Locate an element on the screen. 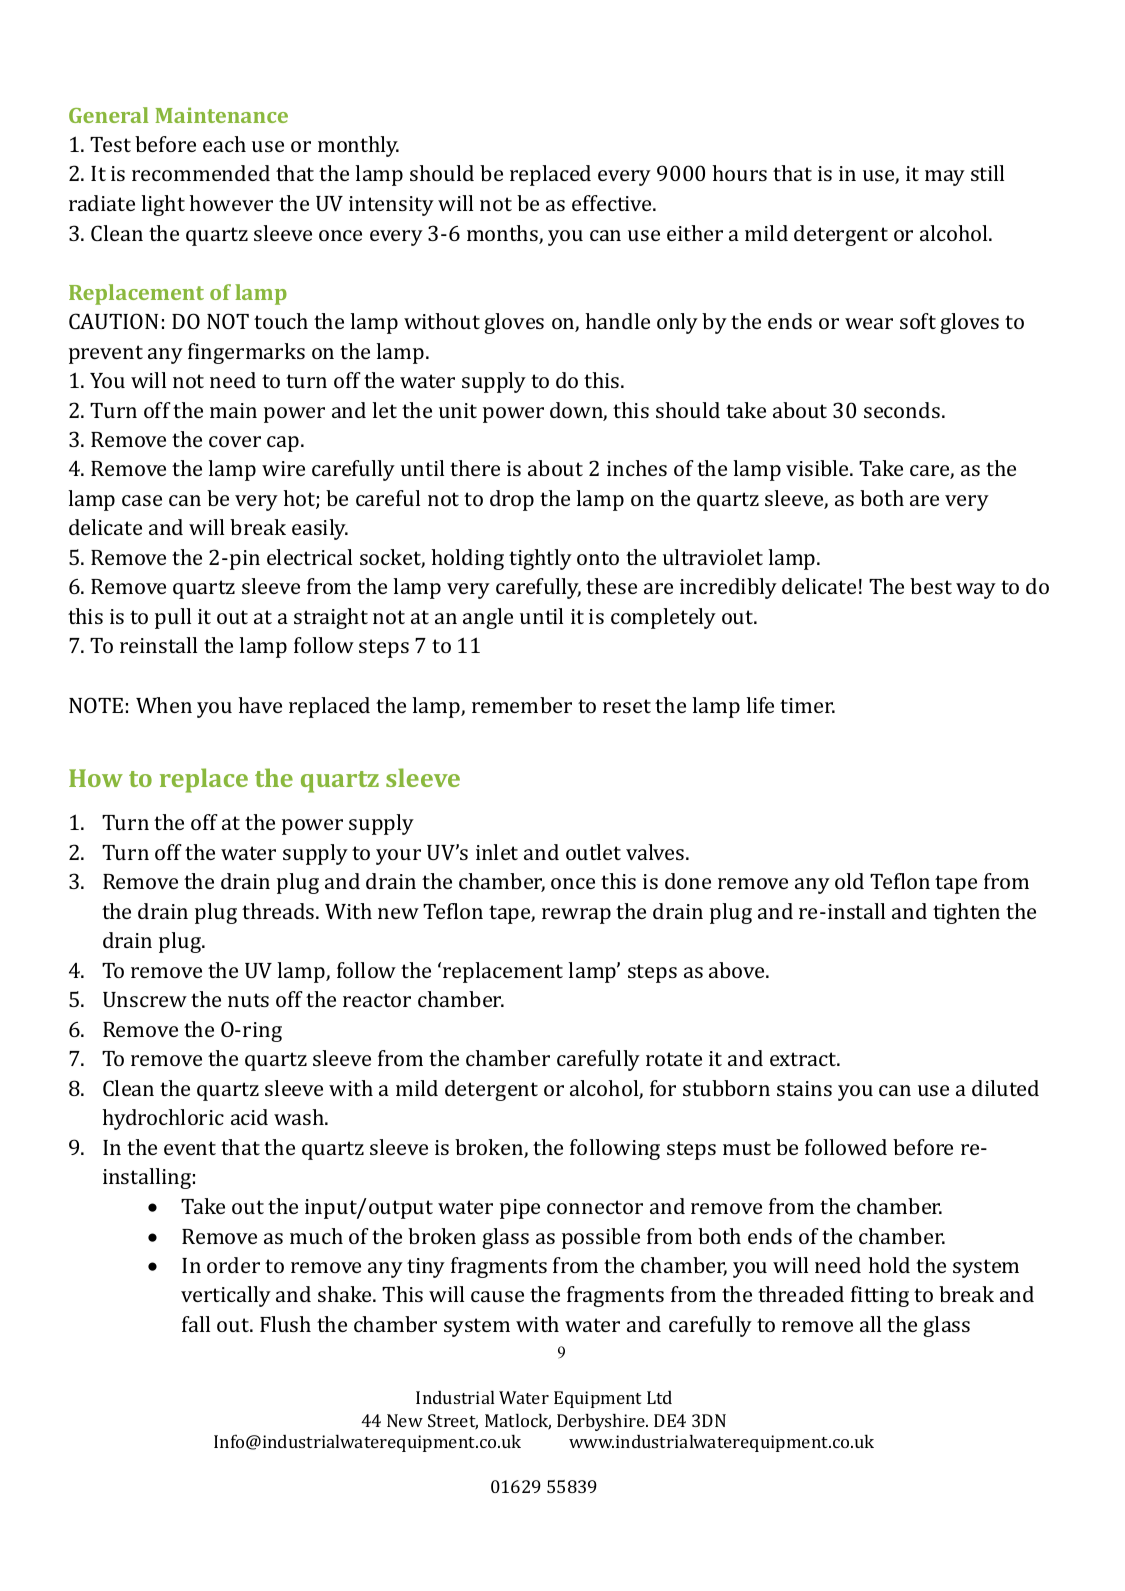  drop is located at coordinates (512, 500).
